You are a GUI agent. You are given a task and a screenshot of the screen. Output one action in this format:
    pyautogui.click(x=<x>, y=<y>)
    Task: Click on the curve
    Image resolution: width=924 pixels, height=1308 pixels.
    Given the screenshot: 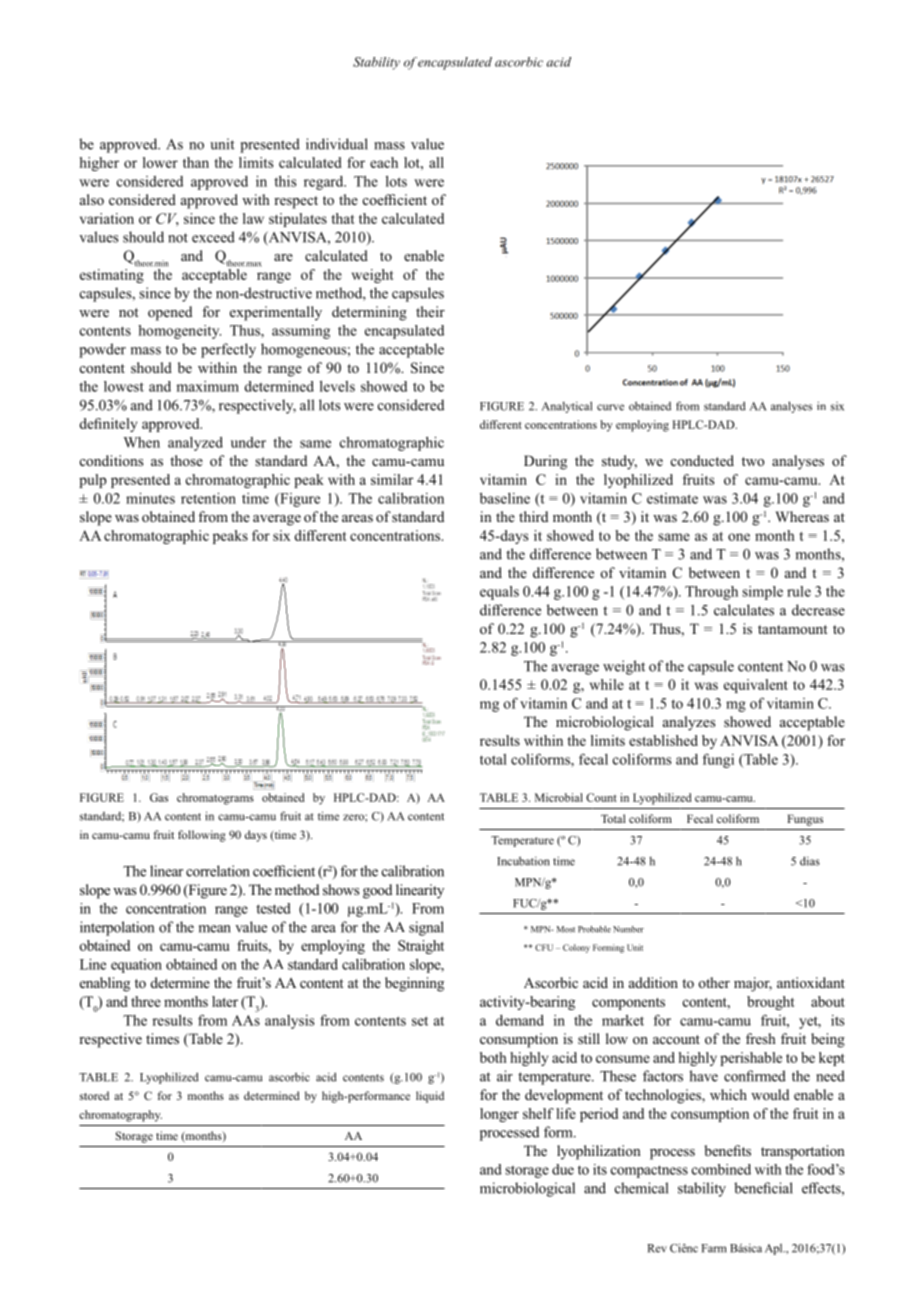 What is the action you would take?
    pyautogui.click(x=610, y=407)
